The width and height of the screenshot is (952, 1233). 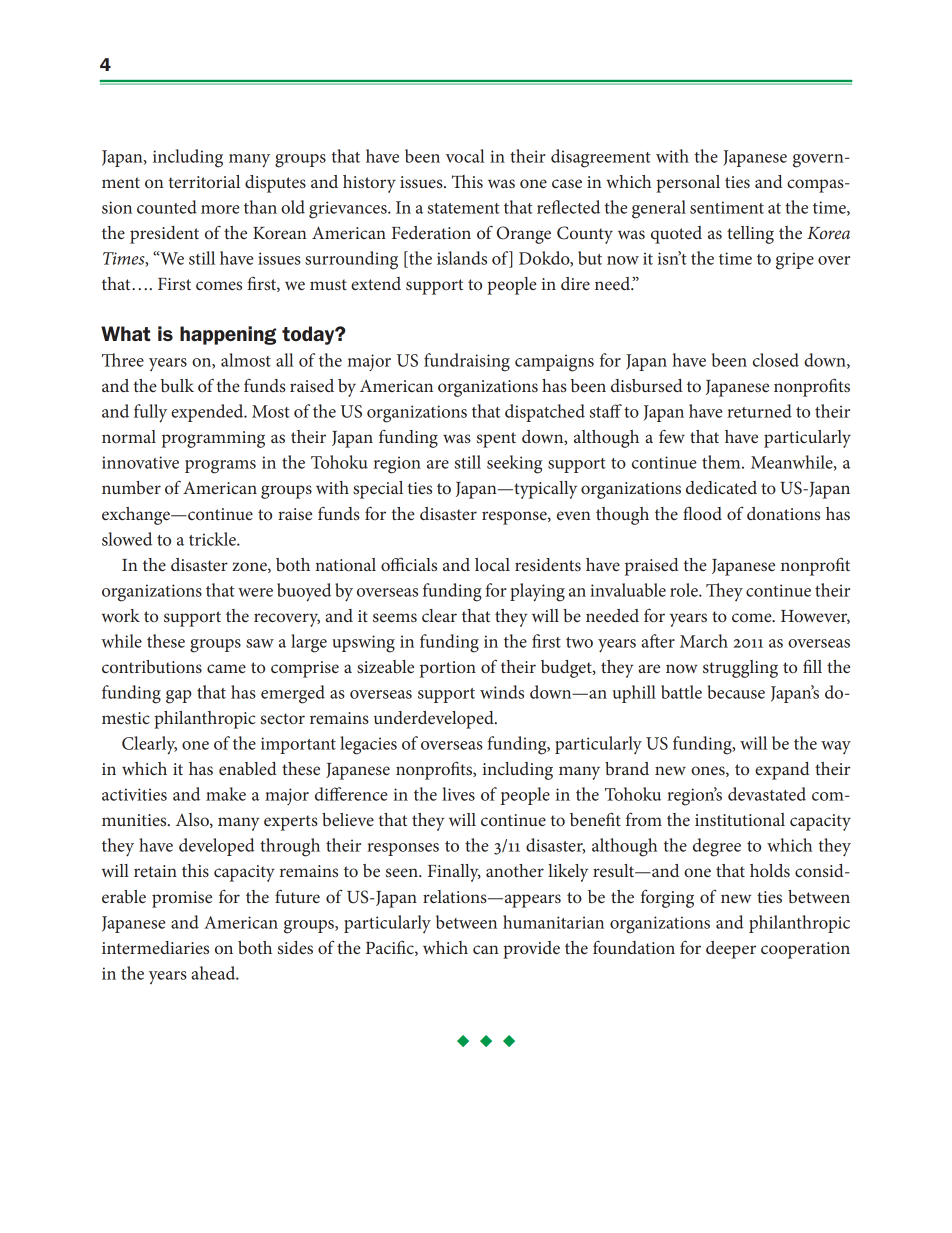 What do you see at coordinates (155, 947) in the screenshot?
I see `intermediaries` at bounding box center [155, 947].
